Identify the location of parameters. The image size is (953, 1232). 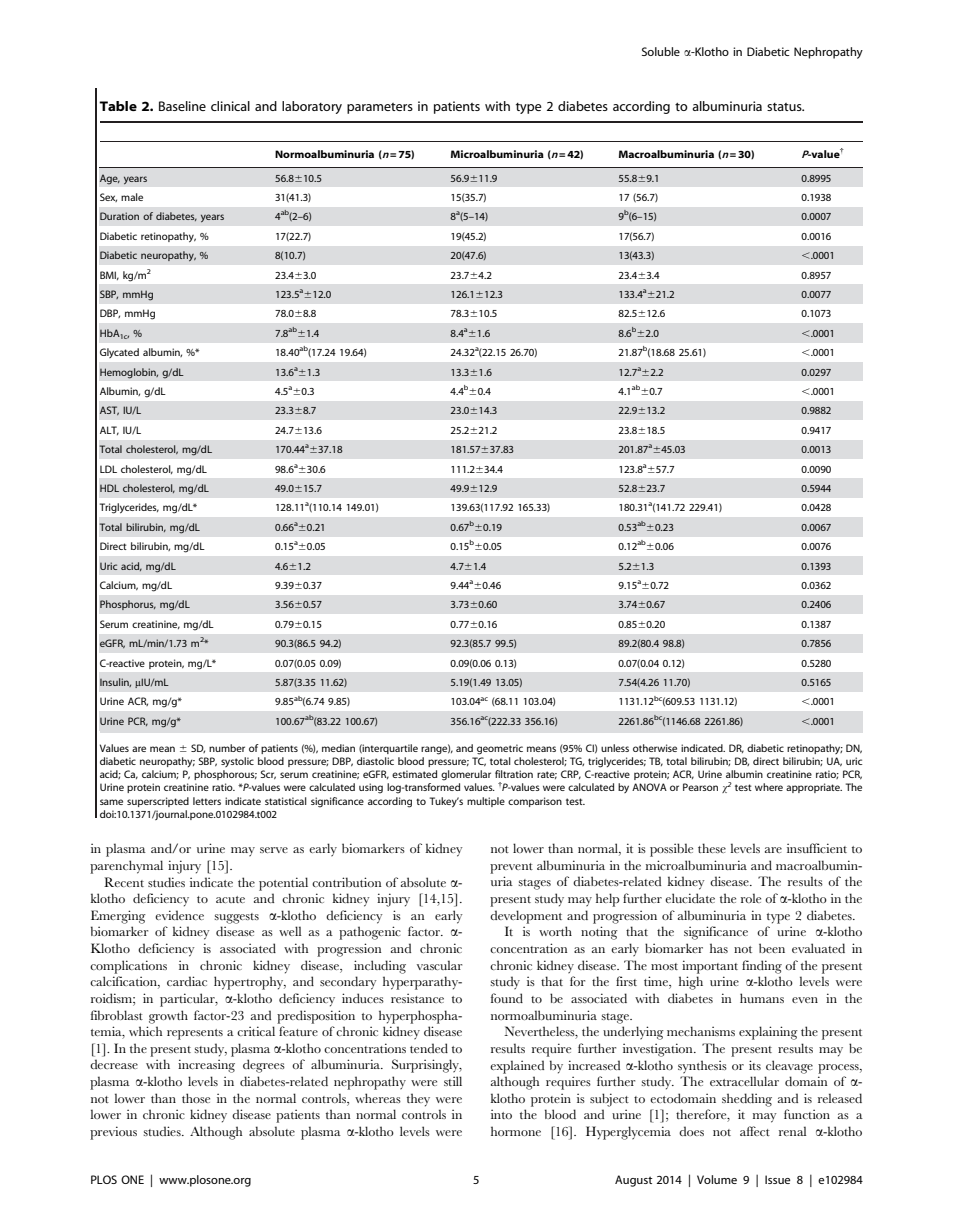
(380, 108).
